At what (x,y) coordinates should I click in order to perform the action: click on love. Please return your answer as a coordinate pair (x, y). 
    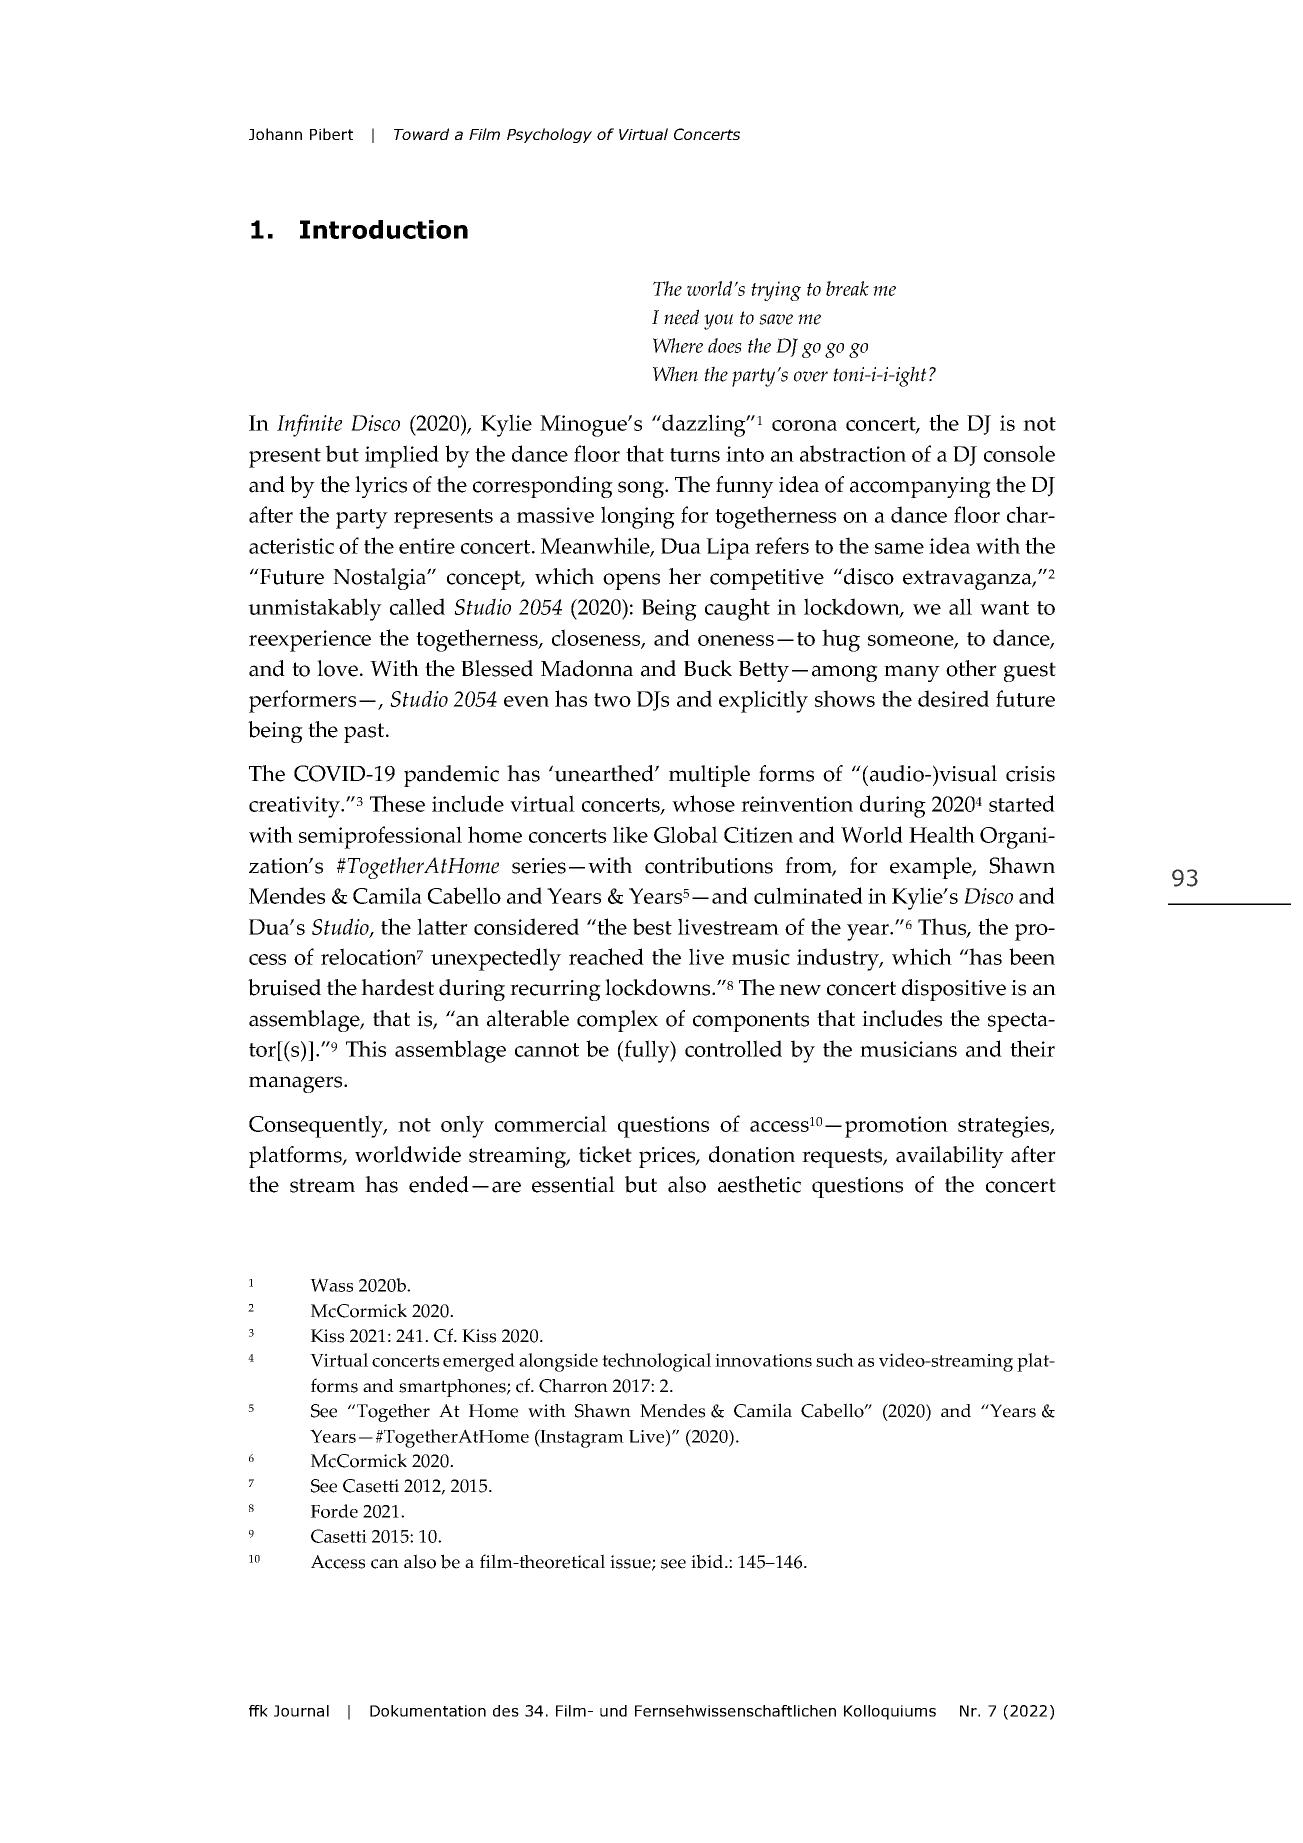
    Looking at the image, I should click on (339, 668).
